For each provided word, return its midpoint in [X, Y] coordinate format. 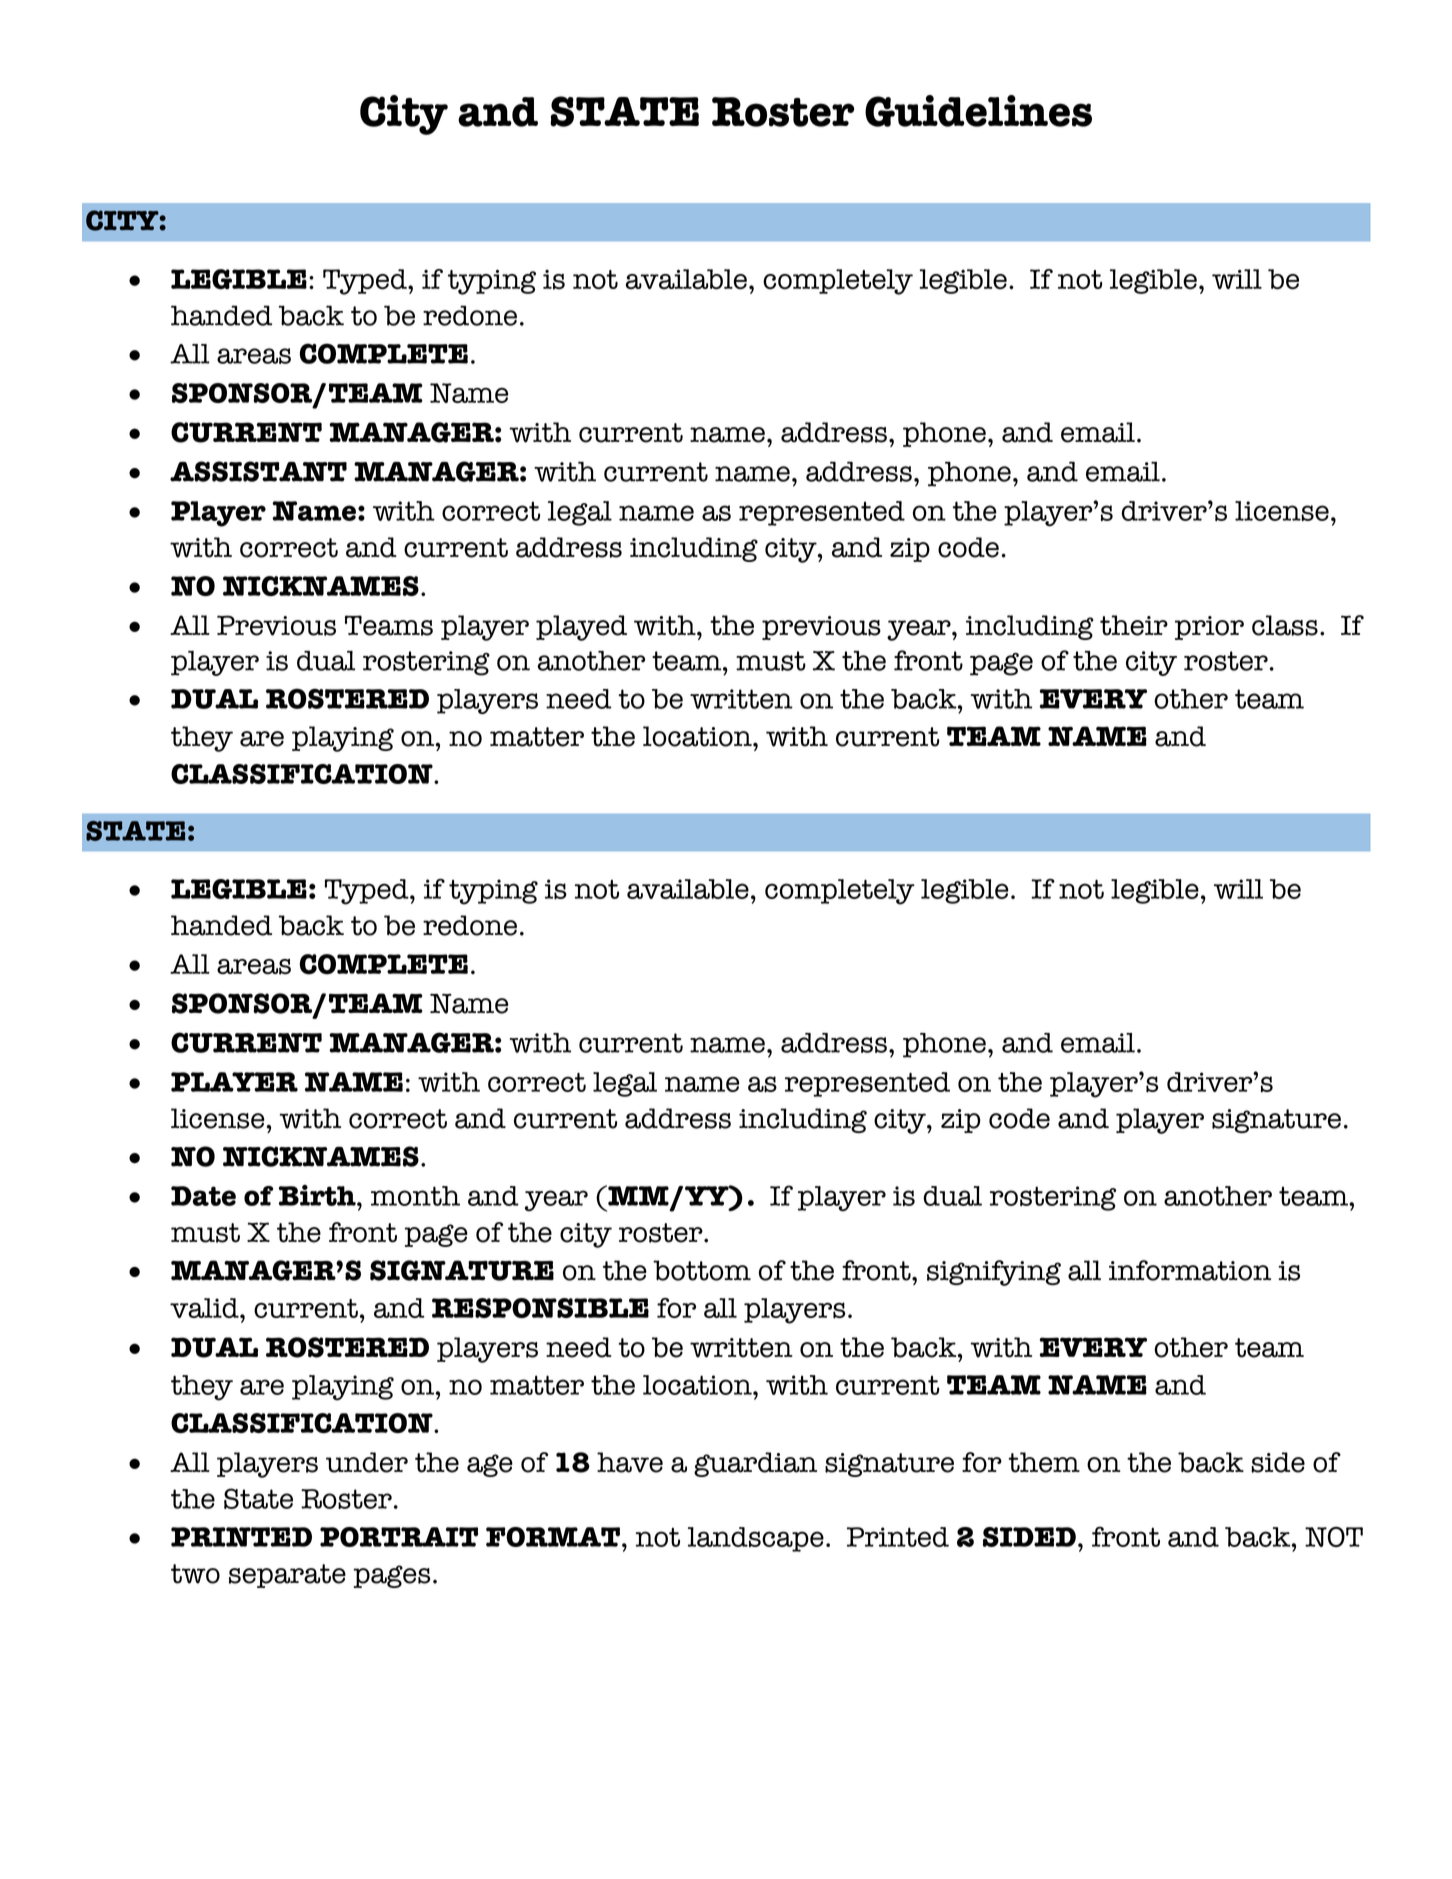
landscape [756, 1539]
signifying [994, 1273]
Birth [318, 1195]
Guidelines [978, 111]
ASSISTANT [258, 471]
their [1134, 625]
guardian [755, 1464]
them [1044, 1462]
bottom [702, 1270]
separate [287, 1576]
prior [1209, 628]
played [581, 628]
